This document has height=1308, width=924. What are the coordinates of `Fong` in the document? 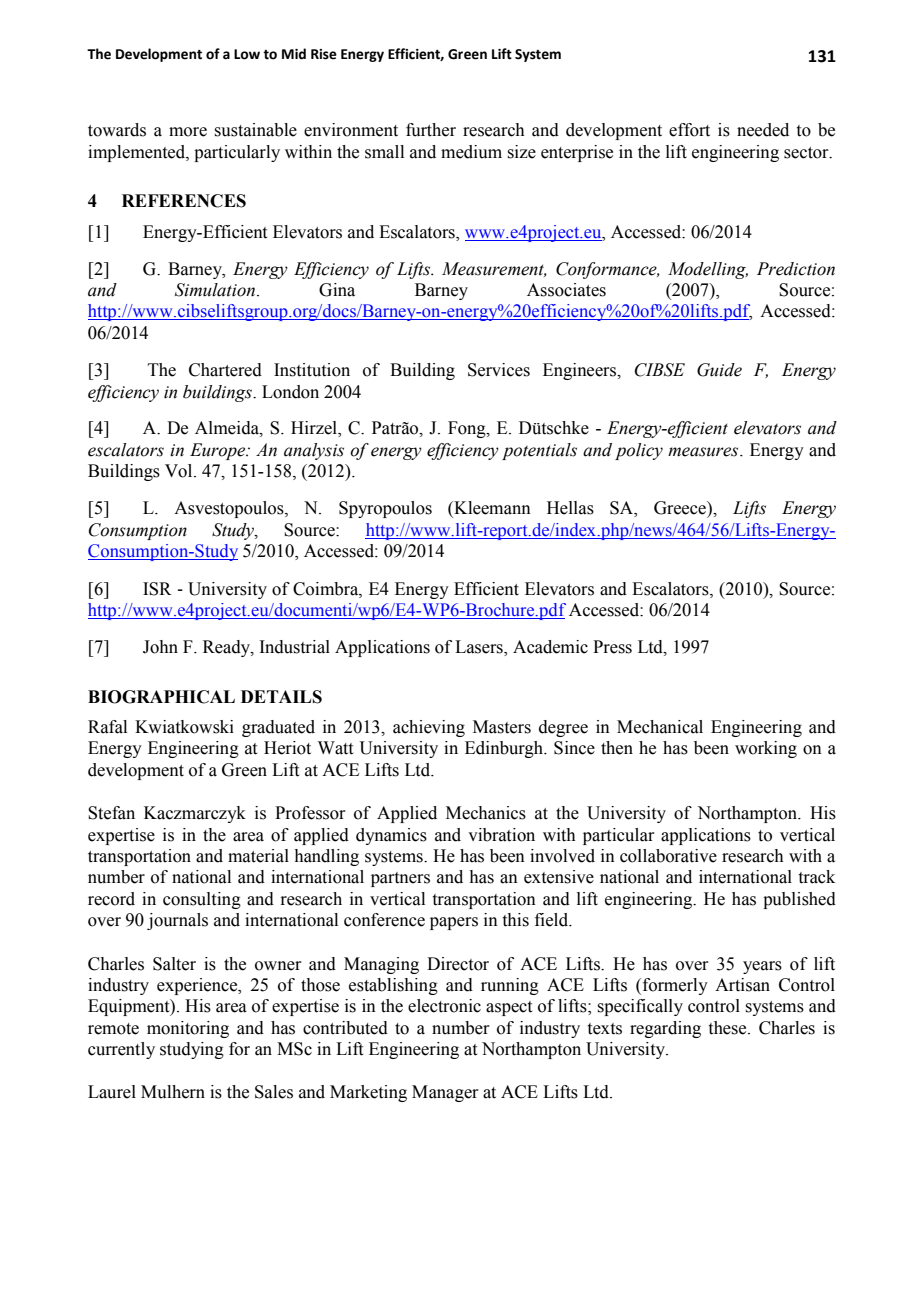 It's located at (468, 429).
